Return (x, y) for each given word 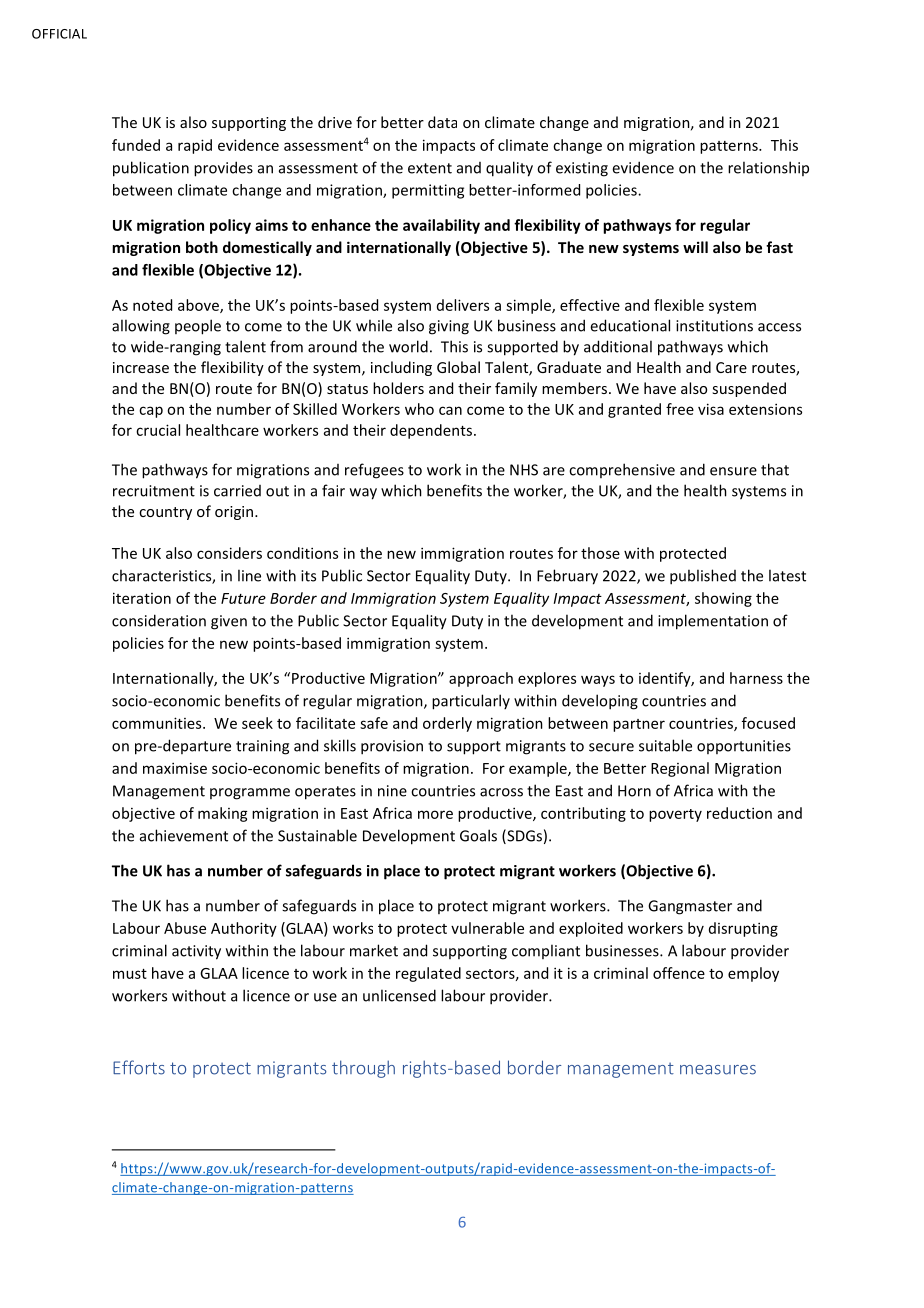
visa (711, 409)
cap (151, 412)
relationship (768, 168)
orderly (447, 724)
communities (158, 723)
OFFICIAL (59, 34)
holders (398, 388)
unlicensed (399, 995)
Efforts (139, 1067)
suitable (665, 745)
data (442, 122)
